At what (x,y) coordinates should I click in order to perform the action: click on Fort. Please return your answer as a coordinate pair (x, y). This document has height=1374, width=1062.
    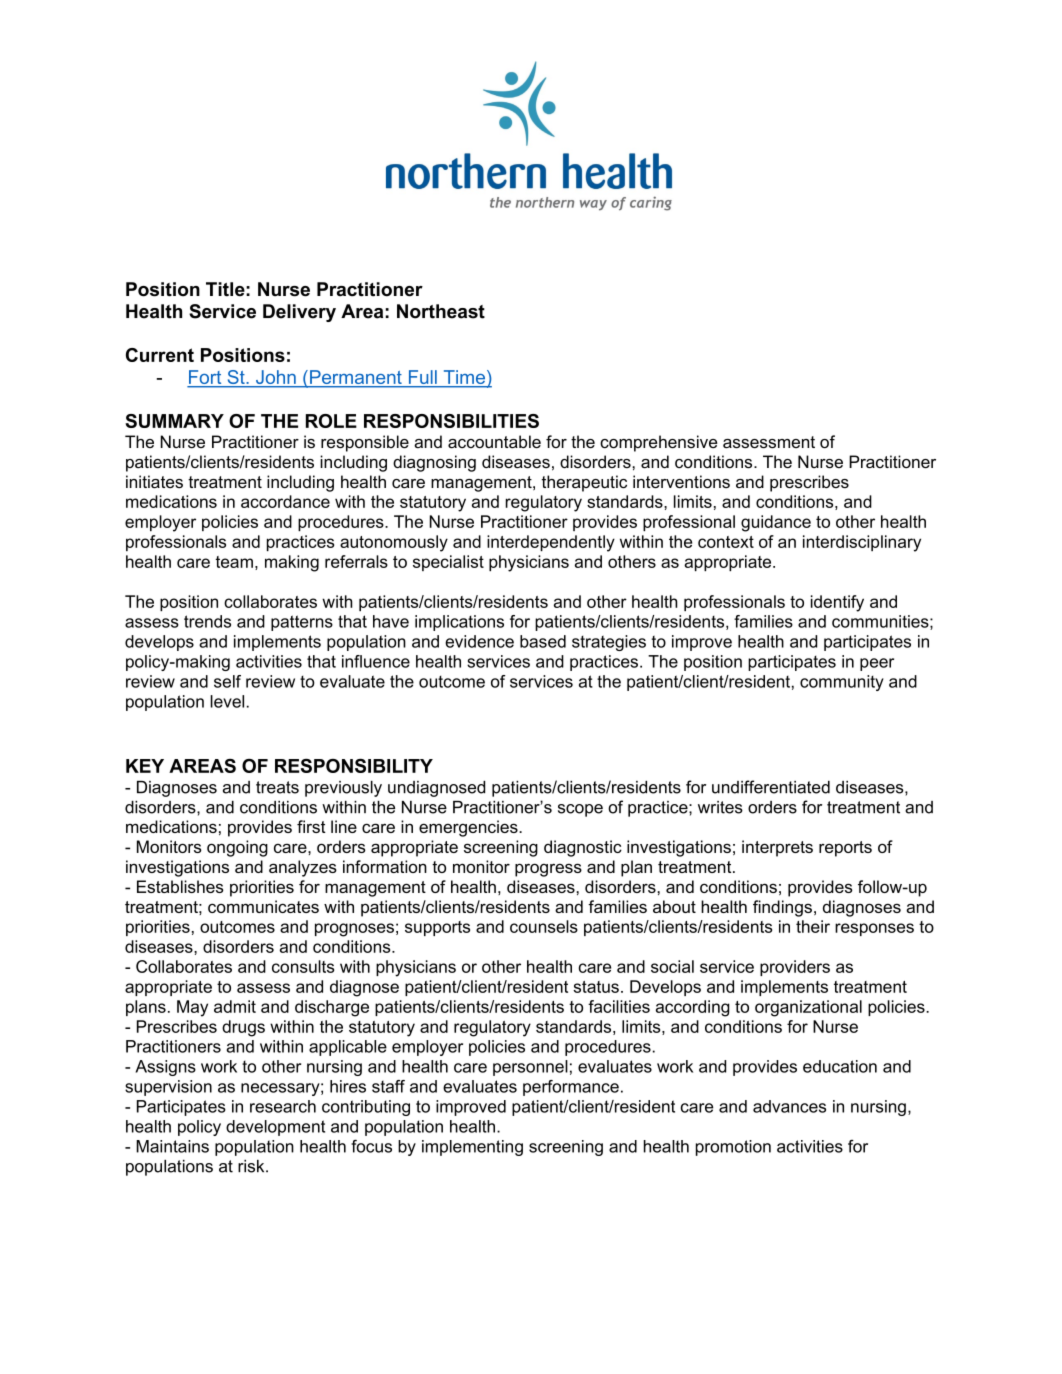
    Looking at the image, I should click on (205, 378).
